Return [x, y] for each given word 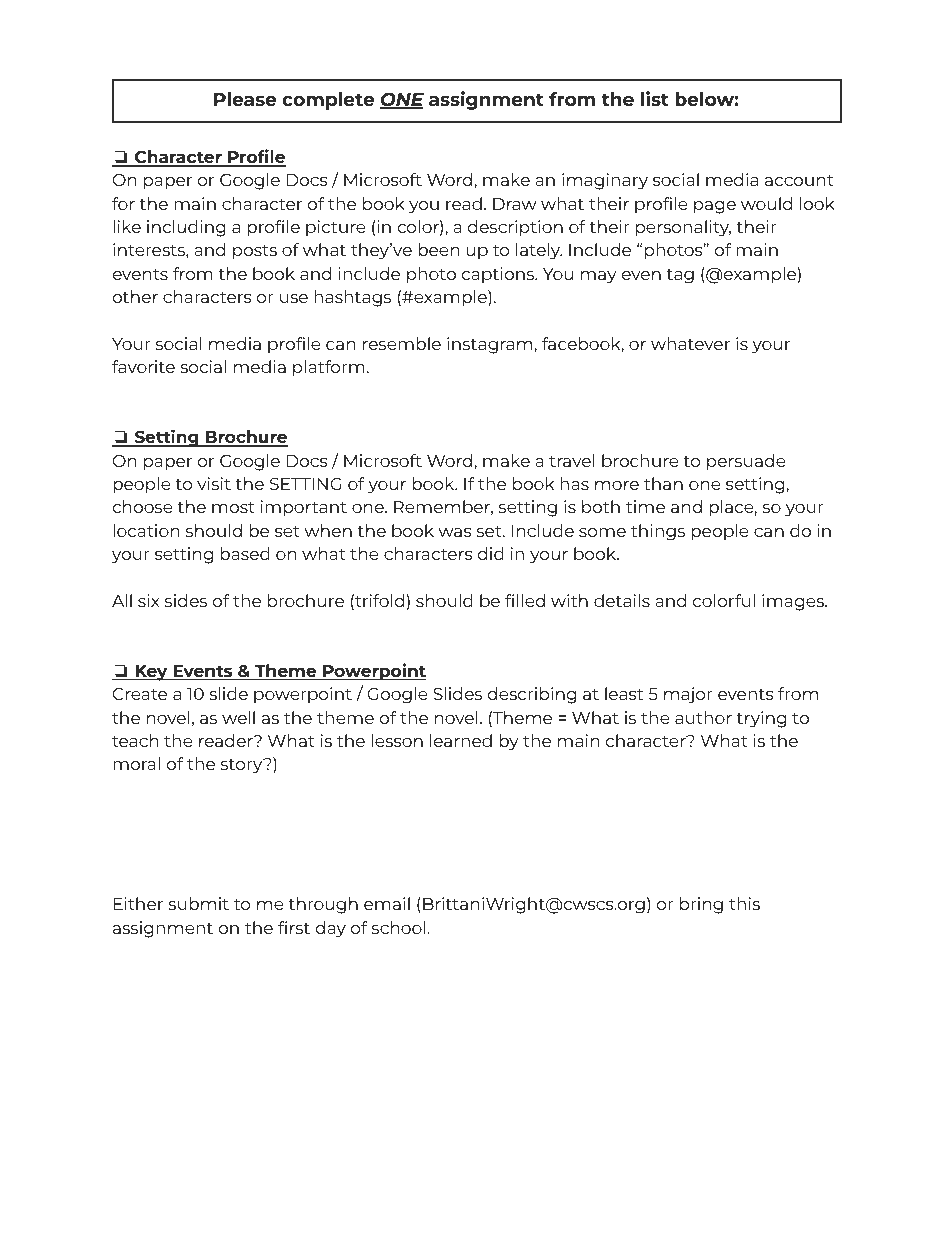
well [238, 717]
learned [461, 740]
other [135, 296]
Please [245, 99]
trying [761, 719]
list [655, 98]
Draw [515, 204]
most [233, 507]
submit [198, 903]
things [658, 532]
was [455, 532]
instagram [491, 345]
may [599, 277]
